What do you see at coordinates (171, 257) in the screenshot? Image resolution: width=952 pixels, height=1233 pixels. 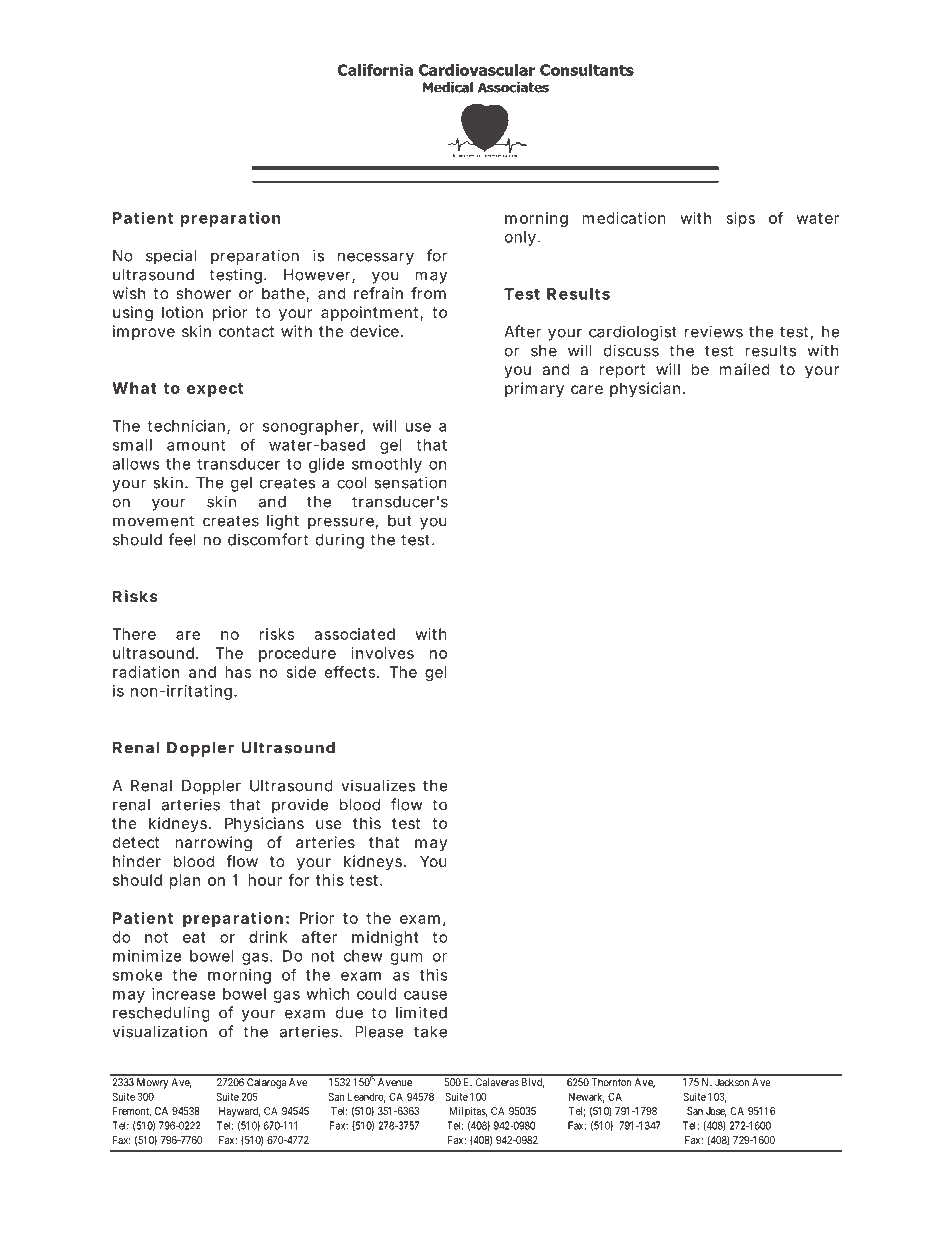 I see `special` at bounding box center [171, 257].
